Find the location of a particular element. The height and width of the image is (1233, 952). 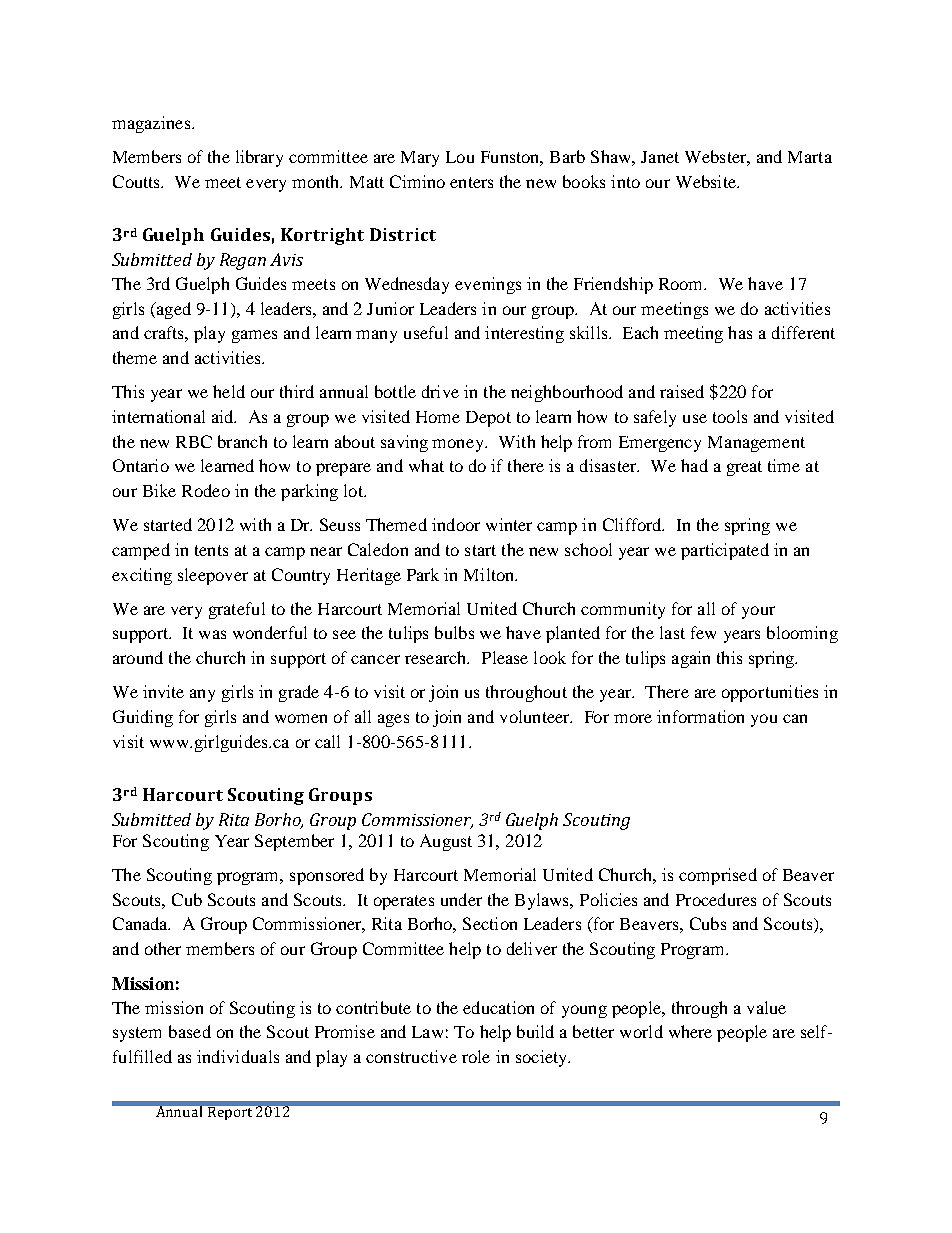

has is located at coordinates (740, 332).
